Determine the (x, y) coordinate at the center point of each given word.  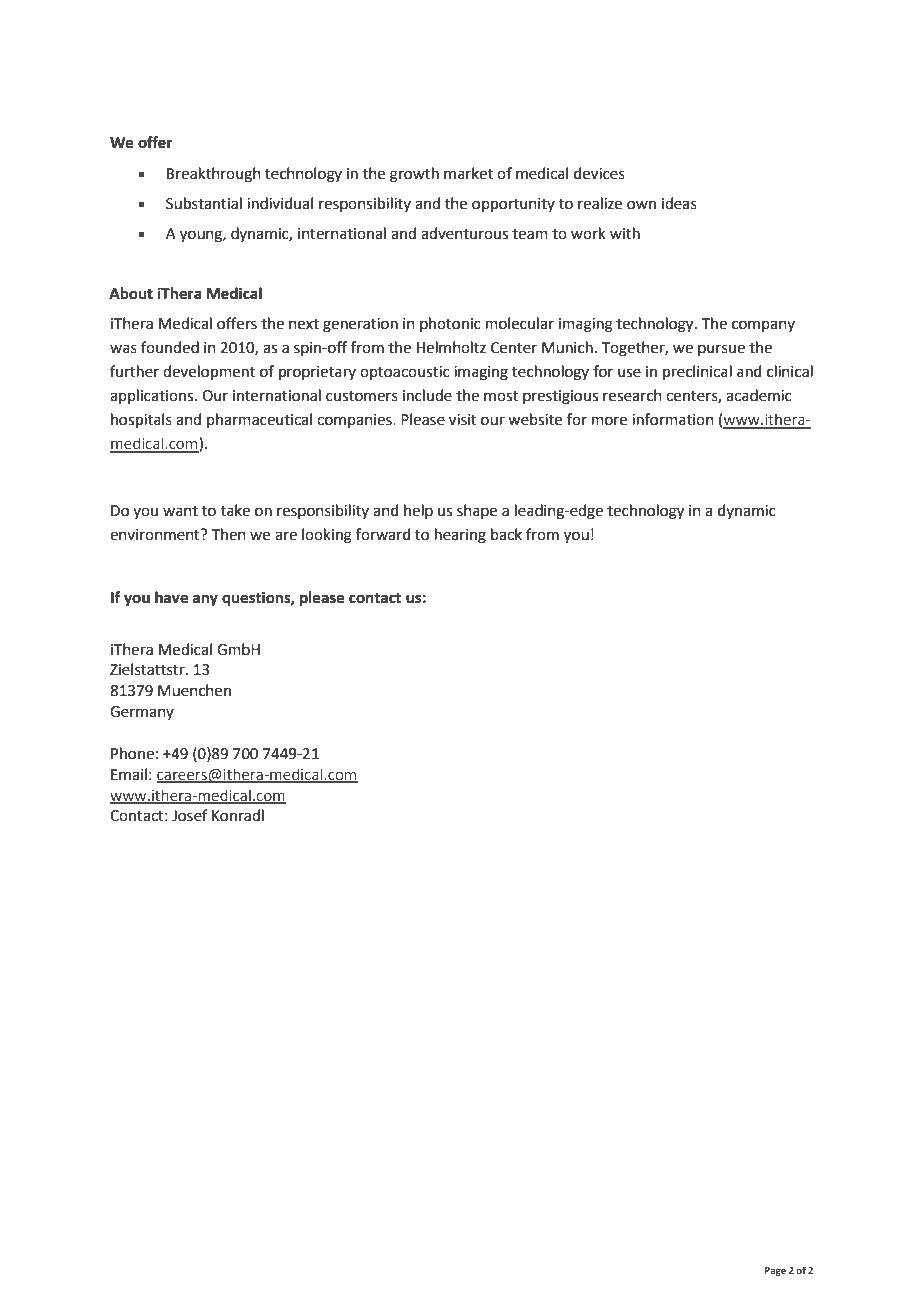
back (506, 534)
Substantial (204, 203)
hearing (460, 536)
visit (463, 420)
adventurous (464, 233)
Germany (142, 713)
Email (129, 774)
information (673, 419)
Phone (132, 753)
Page (775, 1271)
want (180, 511)
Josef (190, 815)
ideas (679, 203)
